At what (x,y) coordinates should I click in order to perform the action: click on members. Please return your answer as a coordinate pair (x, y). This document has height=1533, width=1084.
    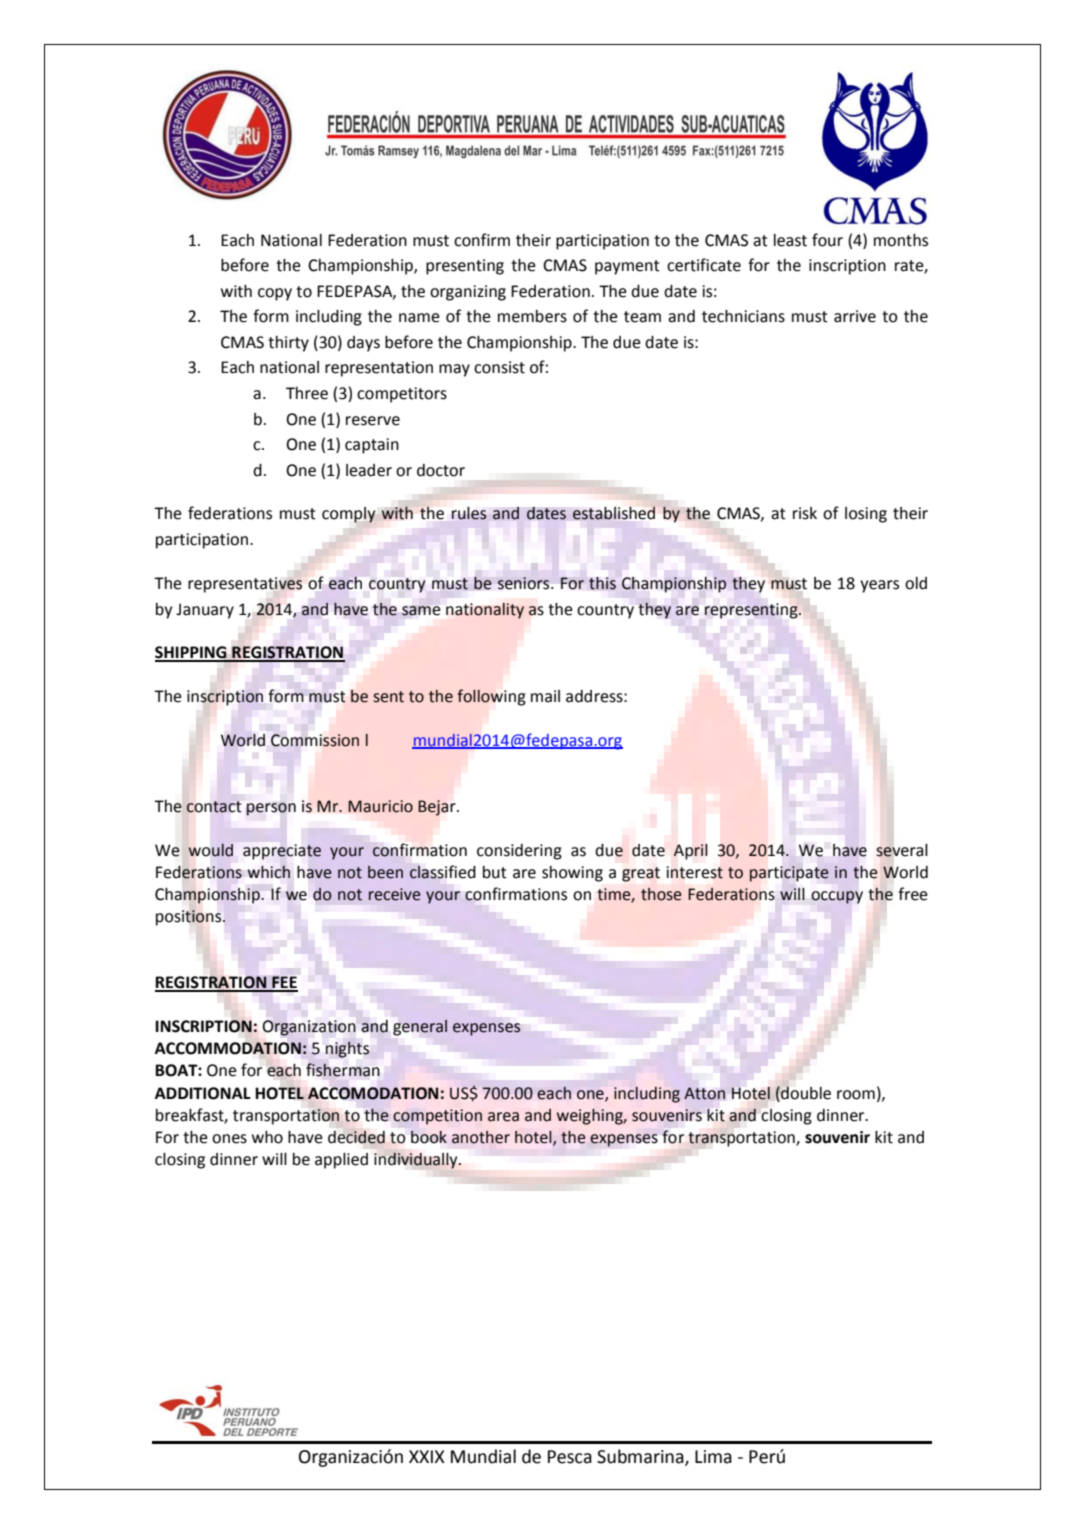
    Looking at the image, I should click on (532, 316).
